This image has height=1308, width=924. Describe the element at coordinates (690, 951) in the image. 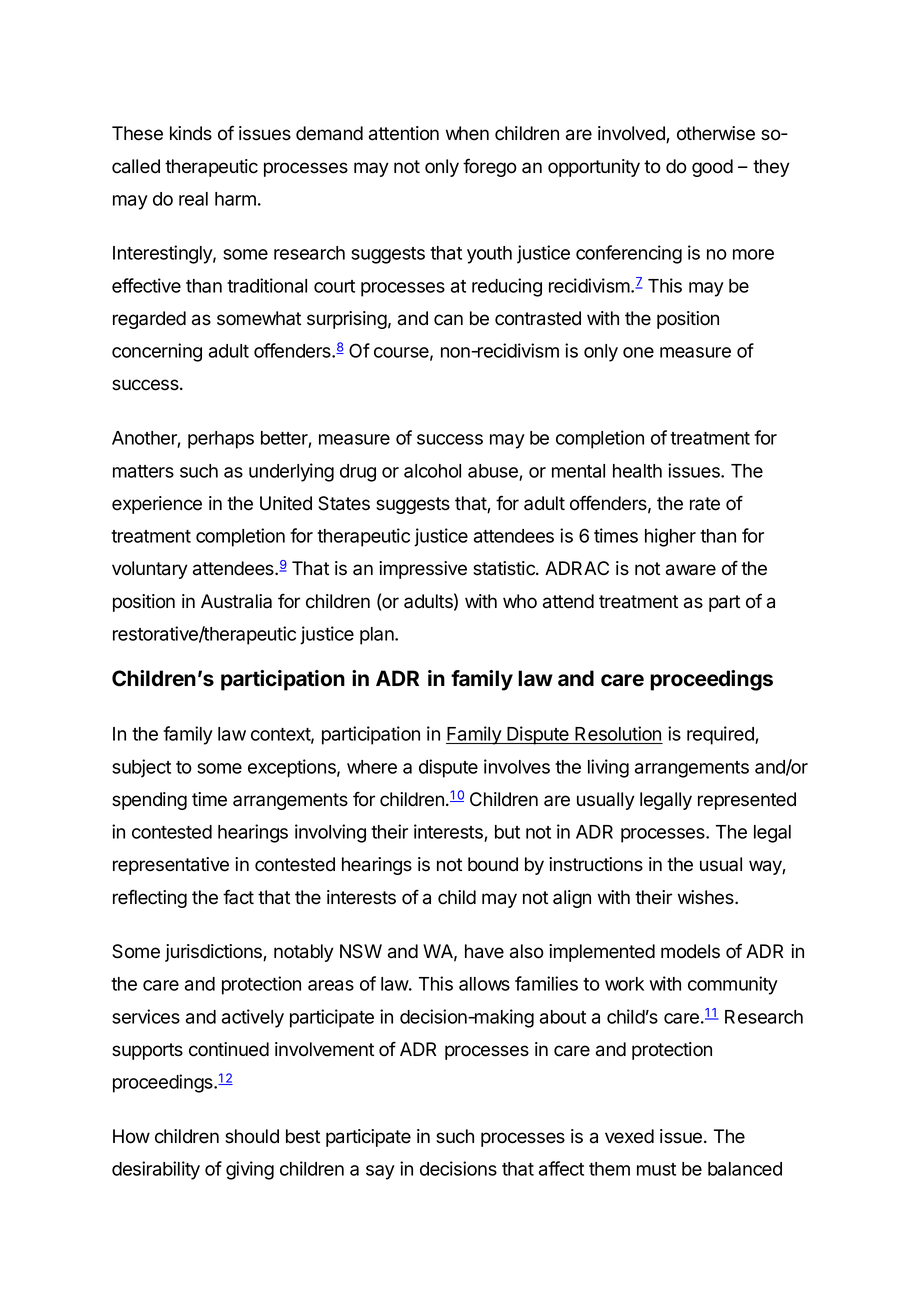

I see `models` at that location.
